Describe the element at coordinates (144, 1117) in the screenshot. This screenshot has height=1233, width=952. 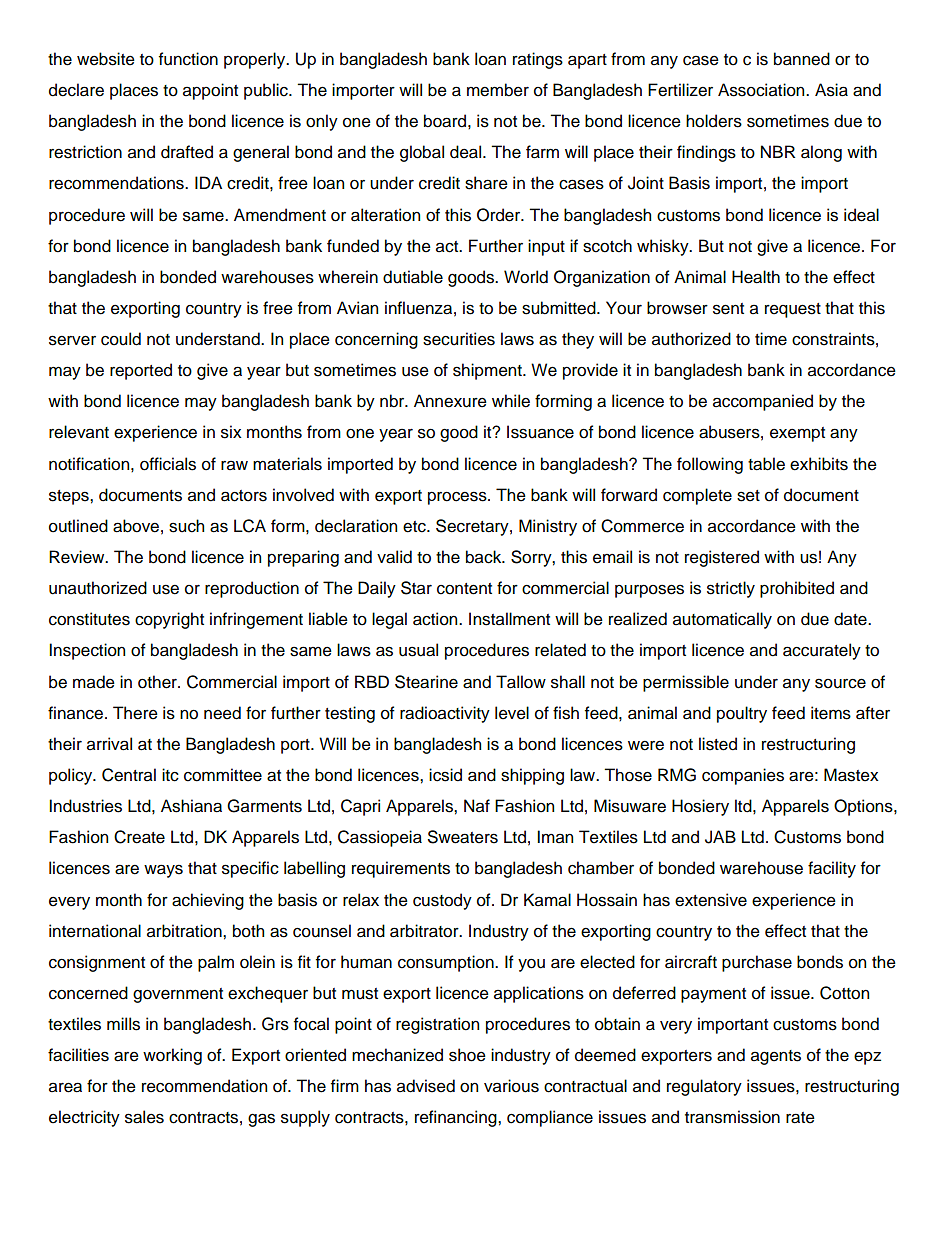
I see `sales` at that location.
